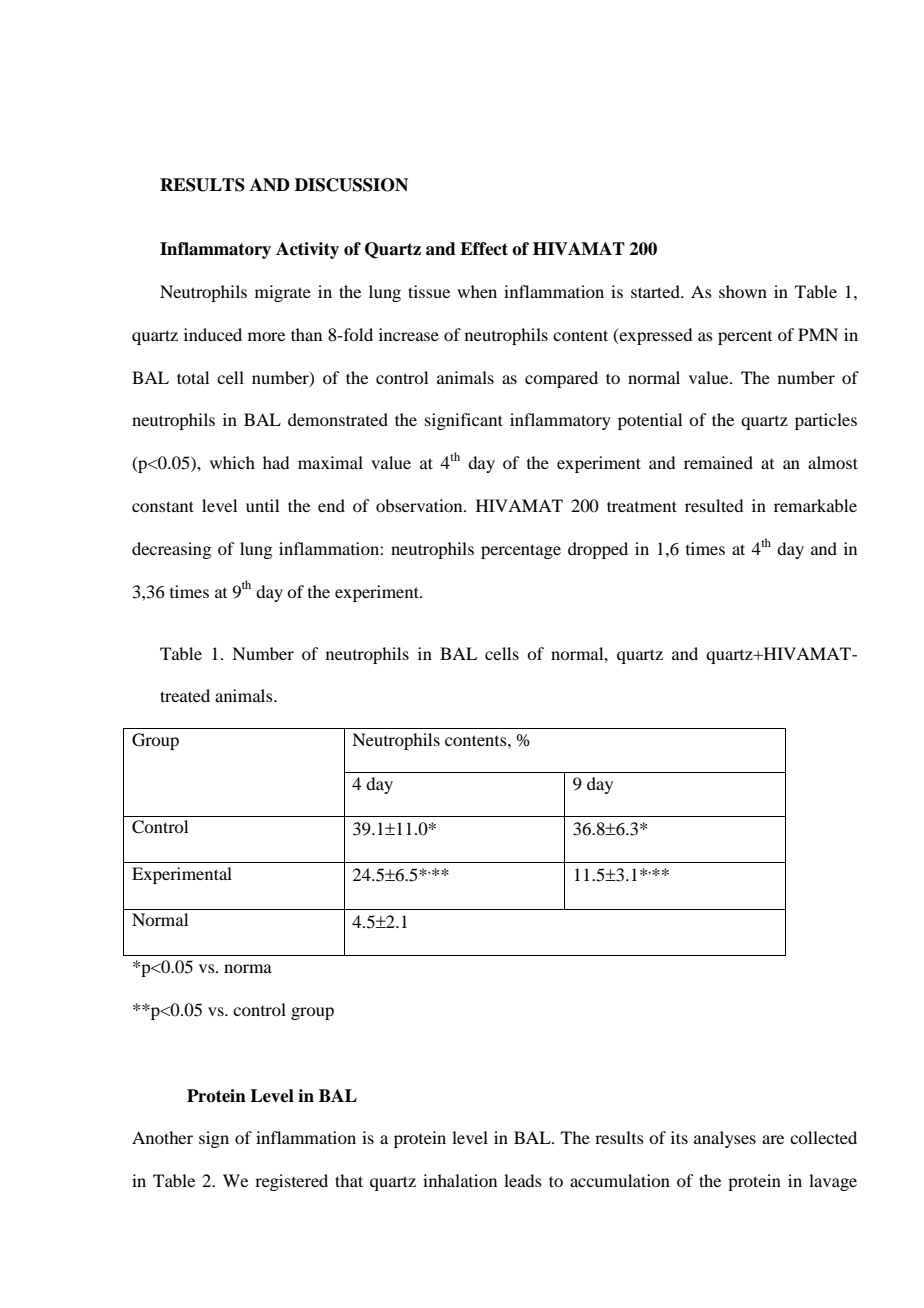 Image resolution: width=924 pixels, height=1308 pixels. Describe the element at coordinates (171, 550) in the page. I see `decreasing` at that location.
